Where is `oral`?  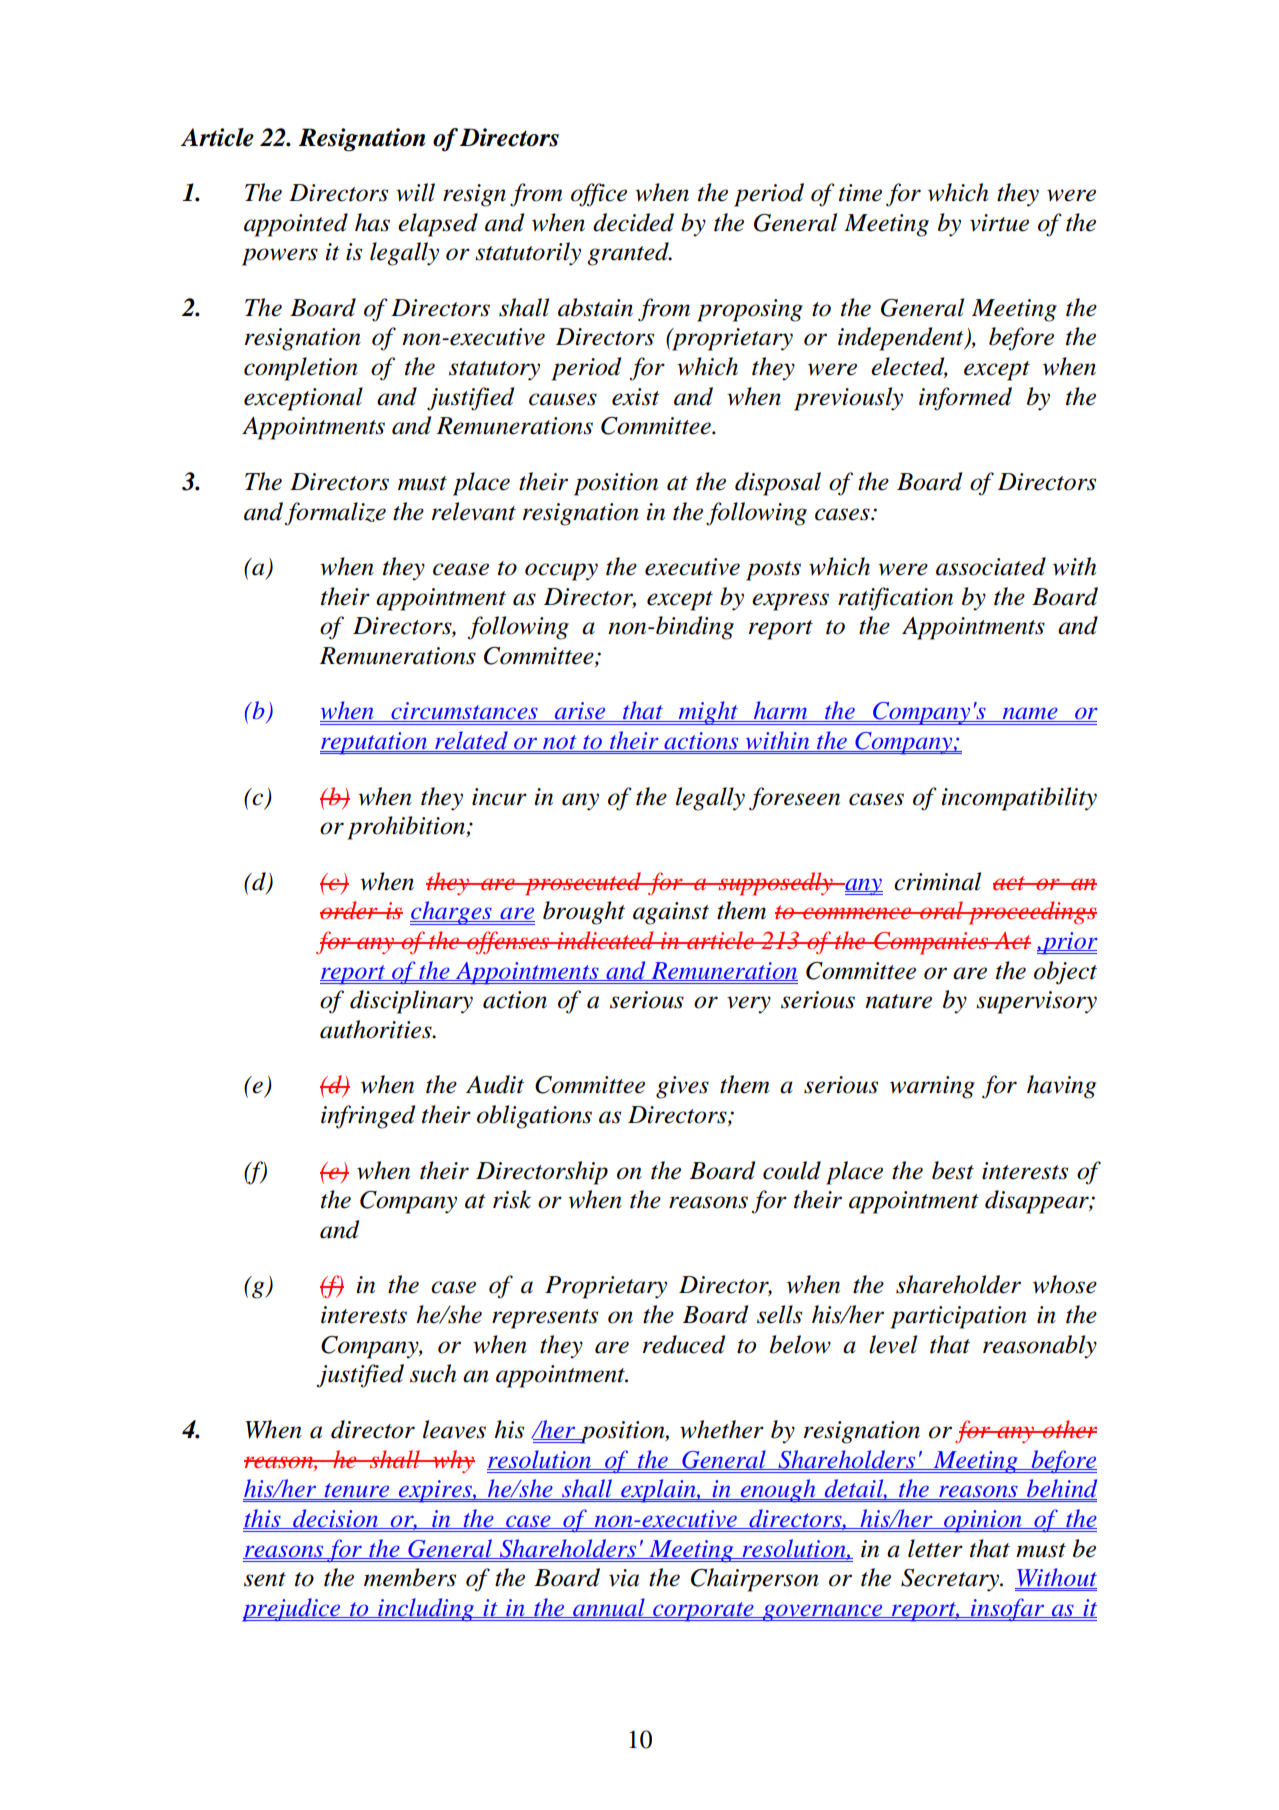 oral is located at coordinates (941, 910).
